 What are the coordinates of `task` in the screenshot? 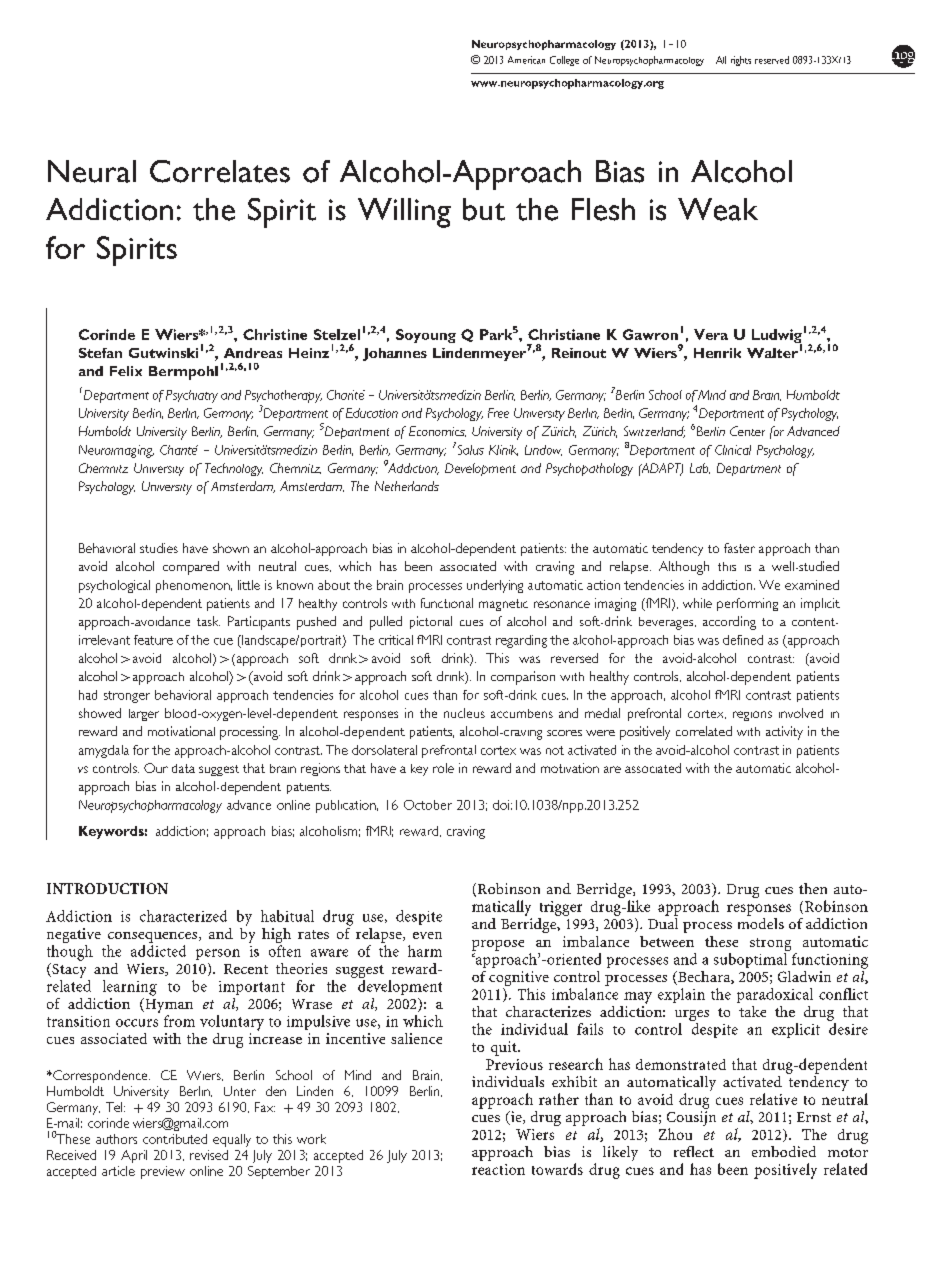 It's located at (208, 621).
